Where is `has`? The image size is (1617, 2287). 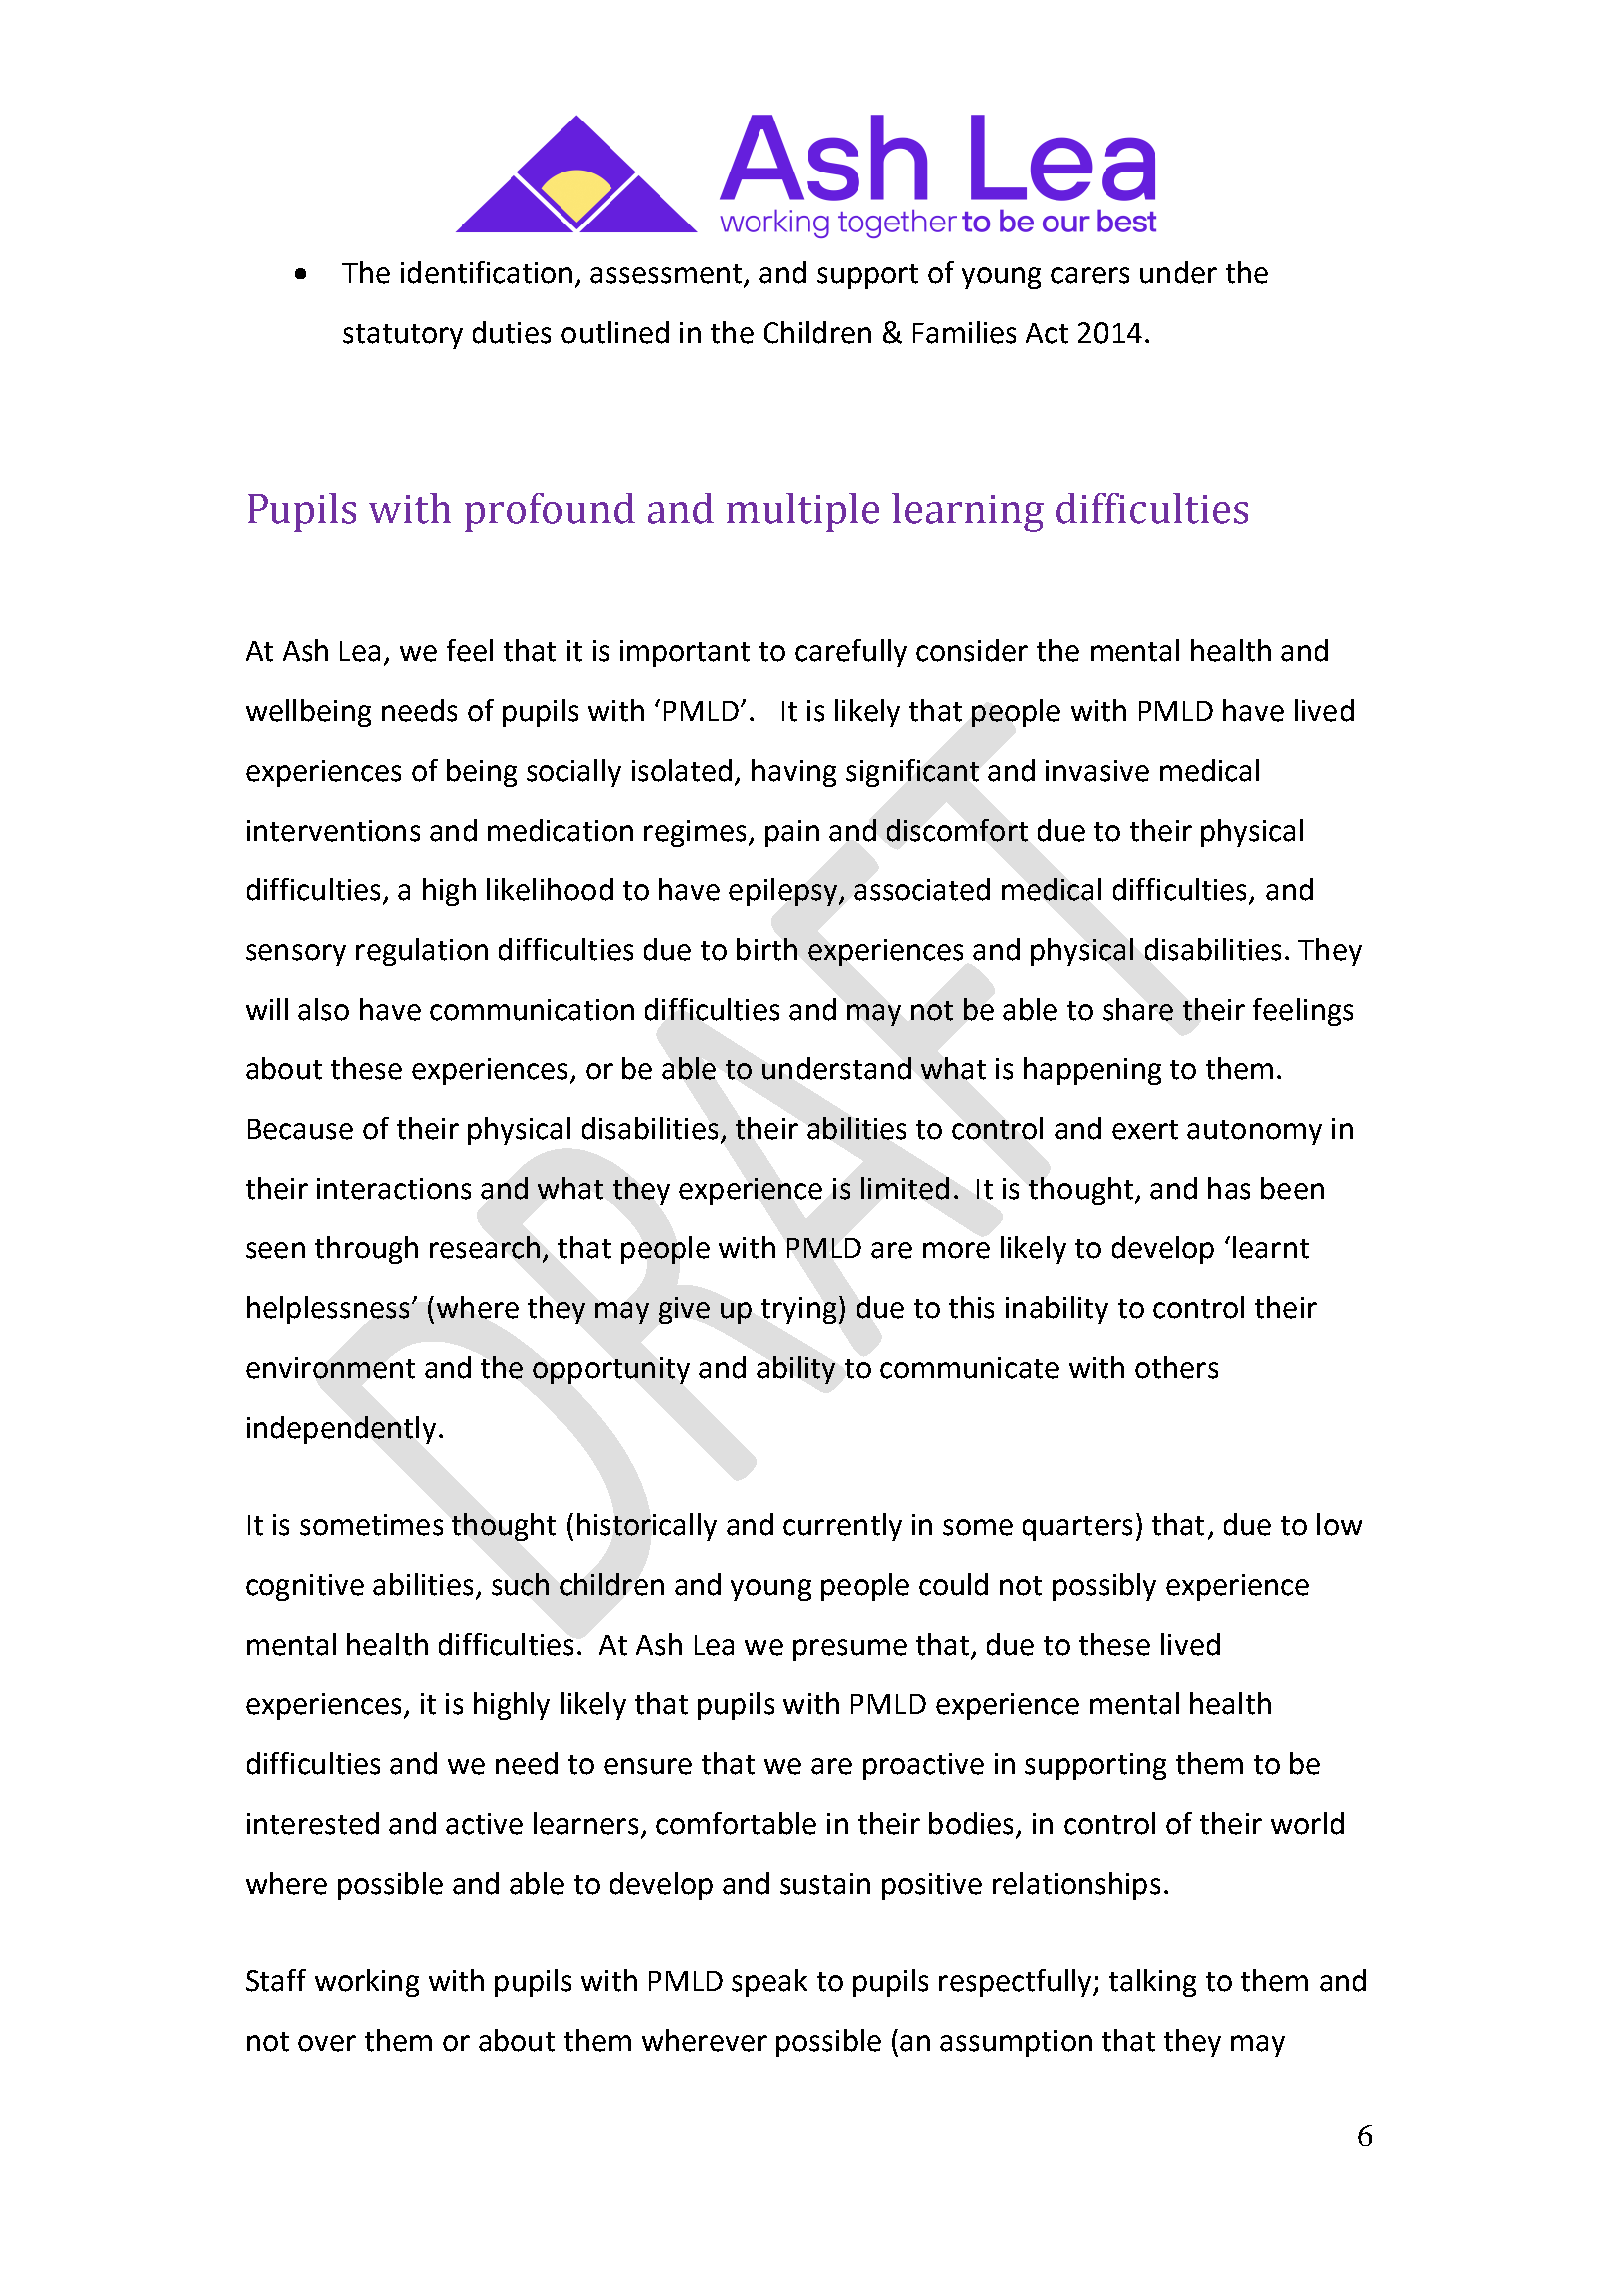
has is located at coordinates (1229, 1188).
